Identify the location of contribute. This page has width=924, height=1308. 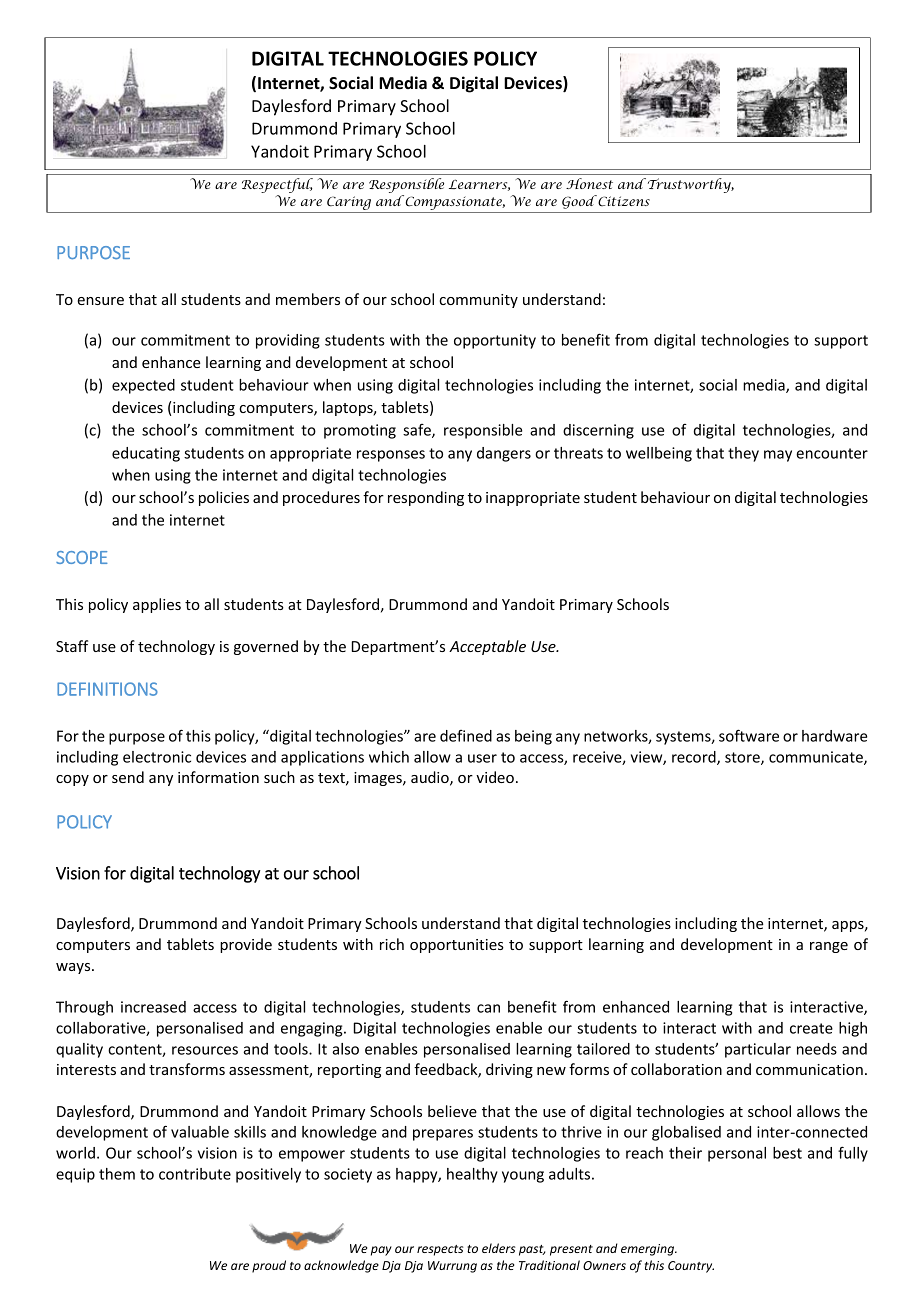
(195, 1174).
